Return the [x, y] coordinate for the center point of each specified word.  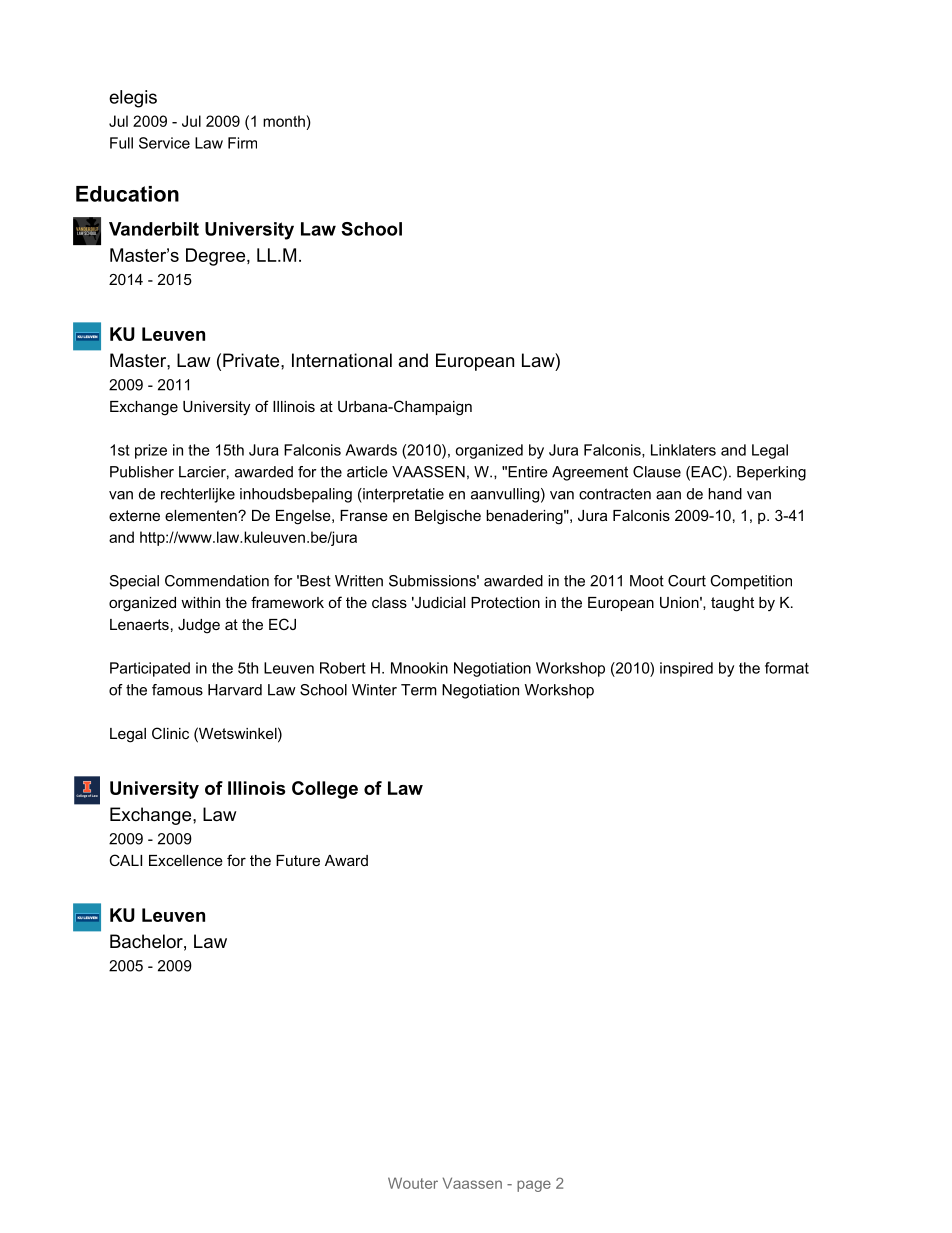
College [325, 790]
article [367, 472]
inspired [686, 669]
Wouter [413, 1183]
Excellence [186, 860]
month [284, 121]
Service [164, 143]
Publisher [142, 472]
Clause [657, 472]
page [534, 1186]
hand [725, 494]
